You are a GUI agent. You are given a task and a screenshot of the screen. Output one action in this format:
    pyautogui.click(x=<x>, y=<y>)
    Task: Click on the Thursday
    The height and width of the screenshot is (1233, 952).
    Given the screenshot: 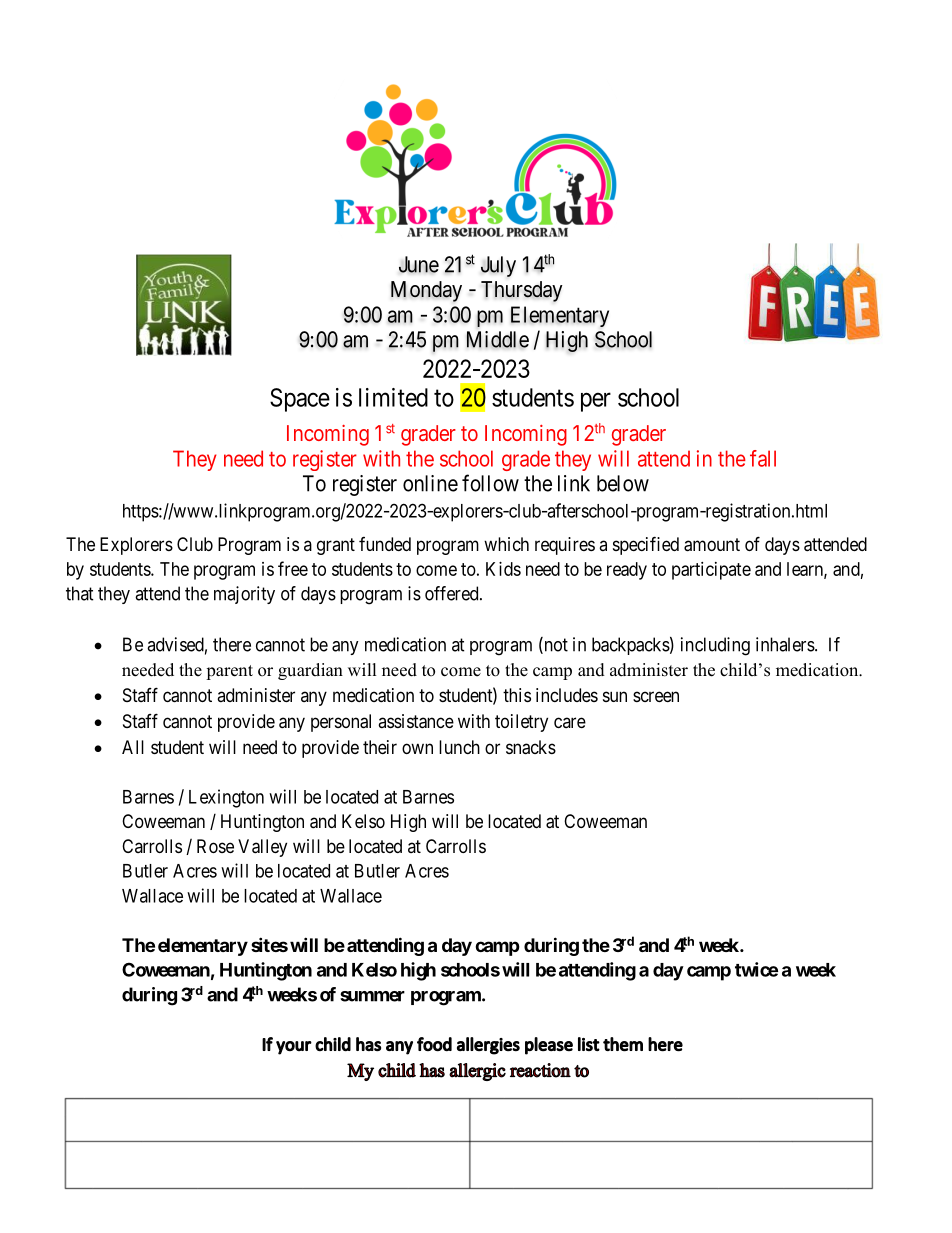 What is the action you would take?
    pyautogui.click(x=522, y=291)
